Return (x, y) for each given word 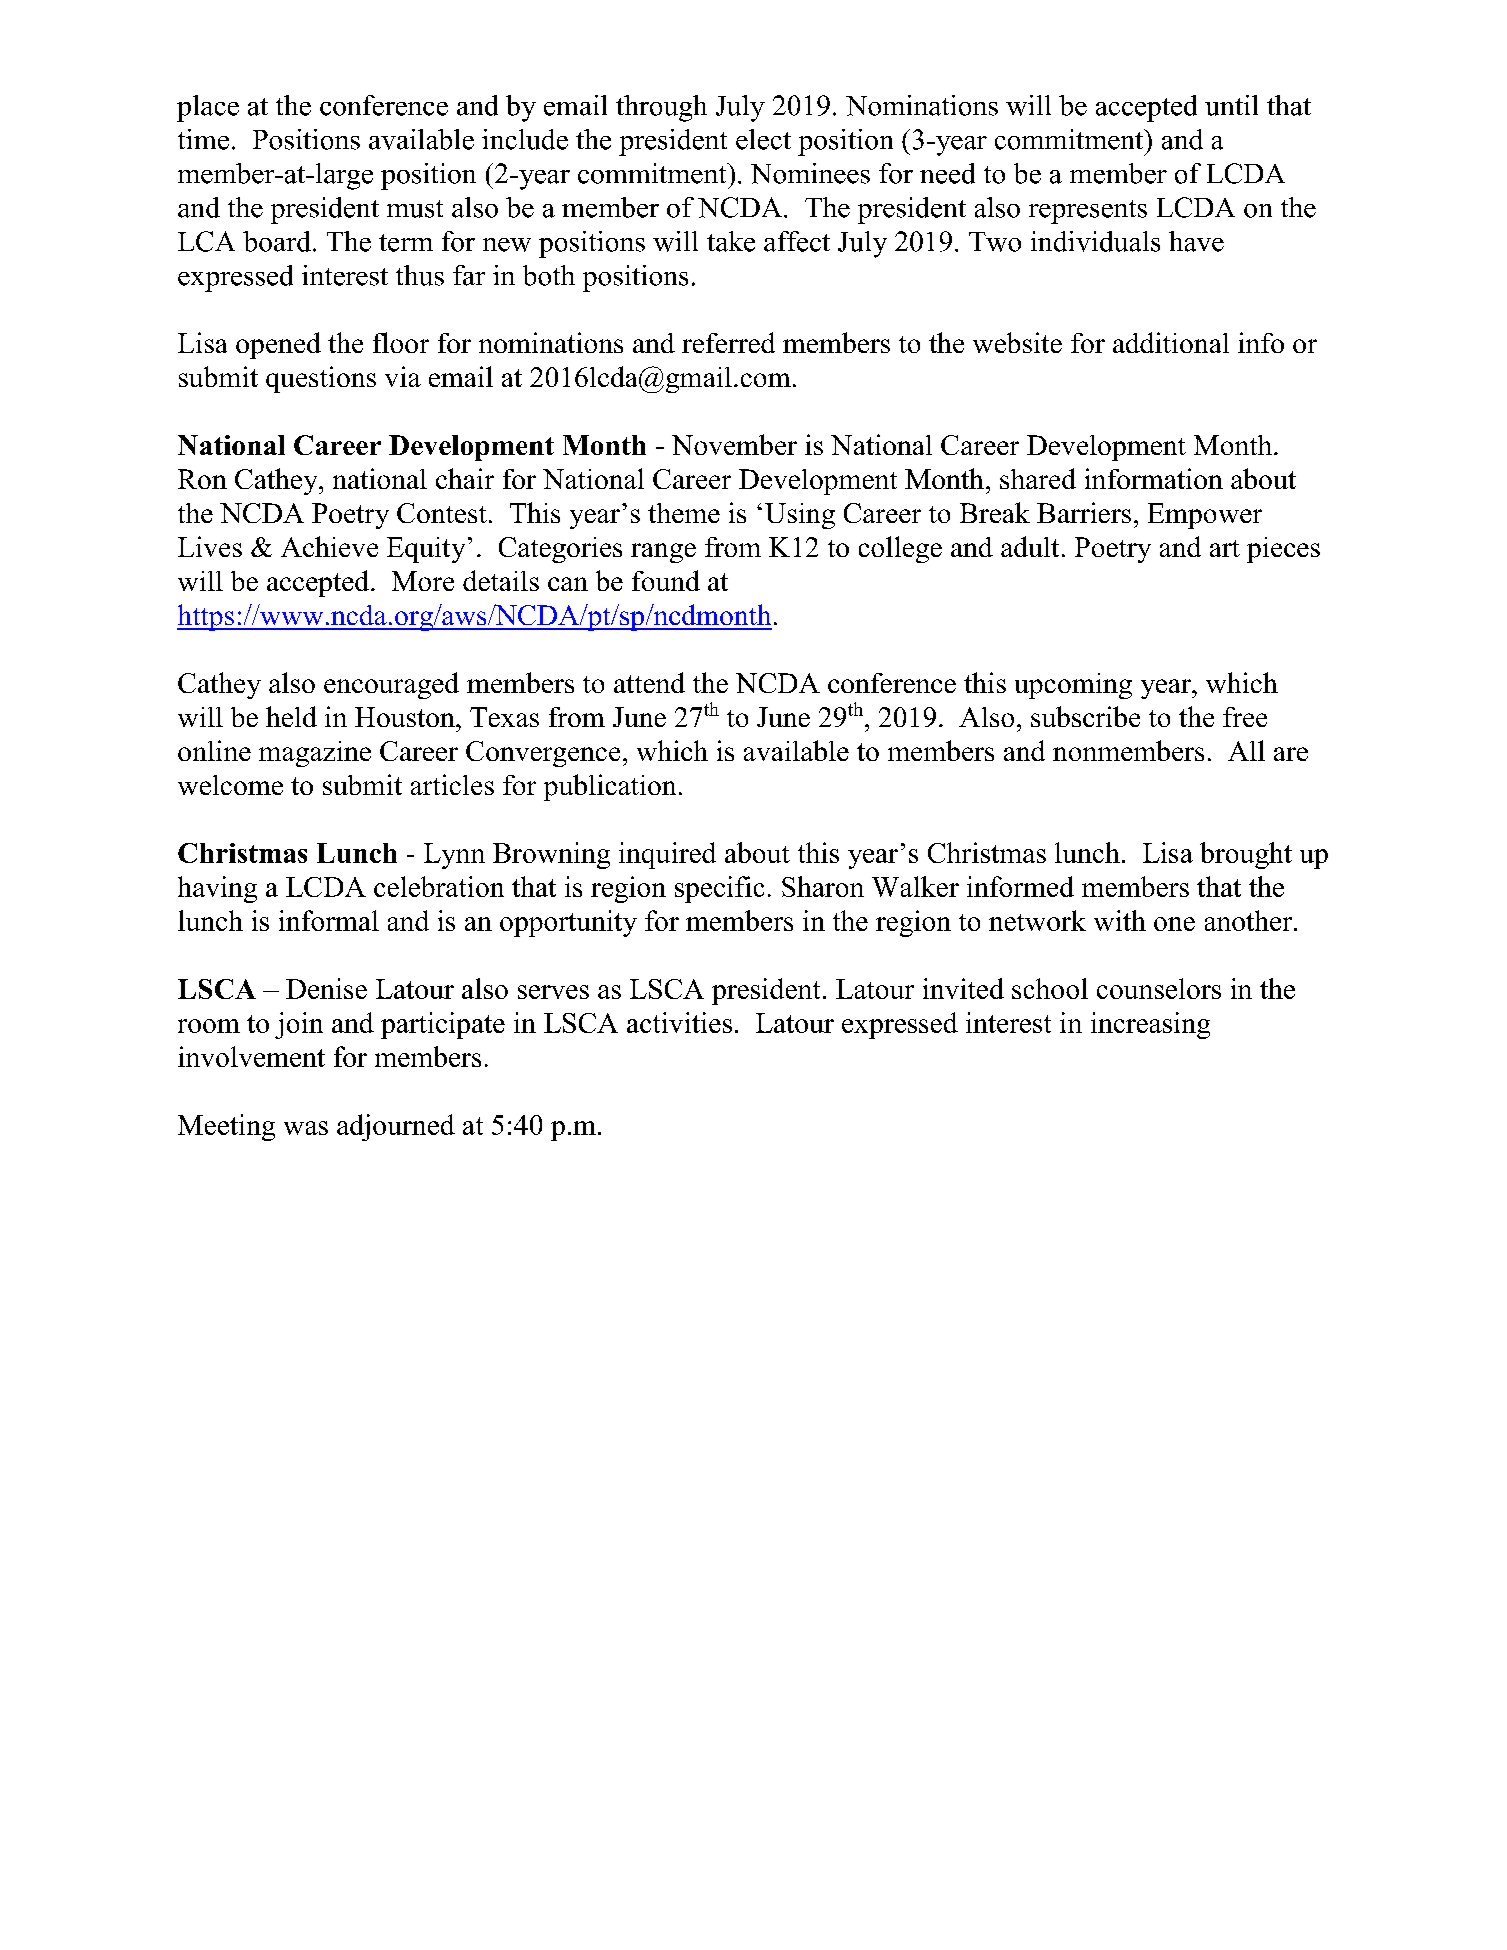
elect (763, 139)
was (306, 1128)
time (203, 139)
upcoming (1073, 686)
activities (679, 1022)
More (423, 581)
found (666, 580)
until (1231, 105)
